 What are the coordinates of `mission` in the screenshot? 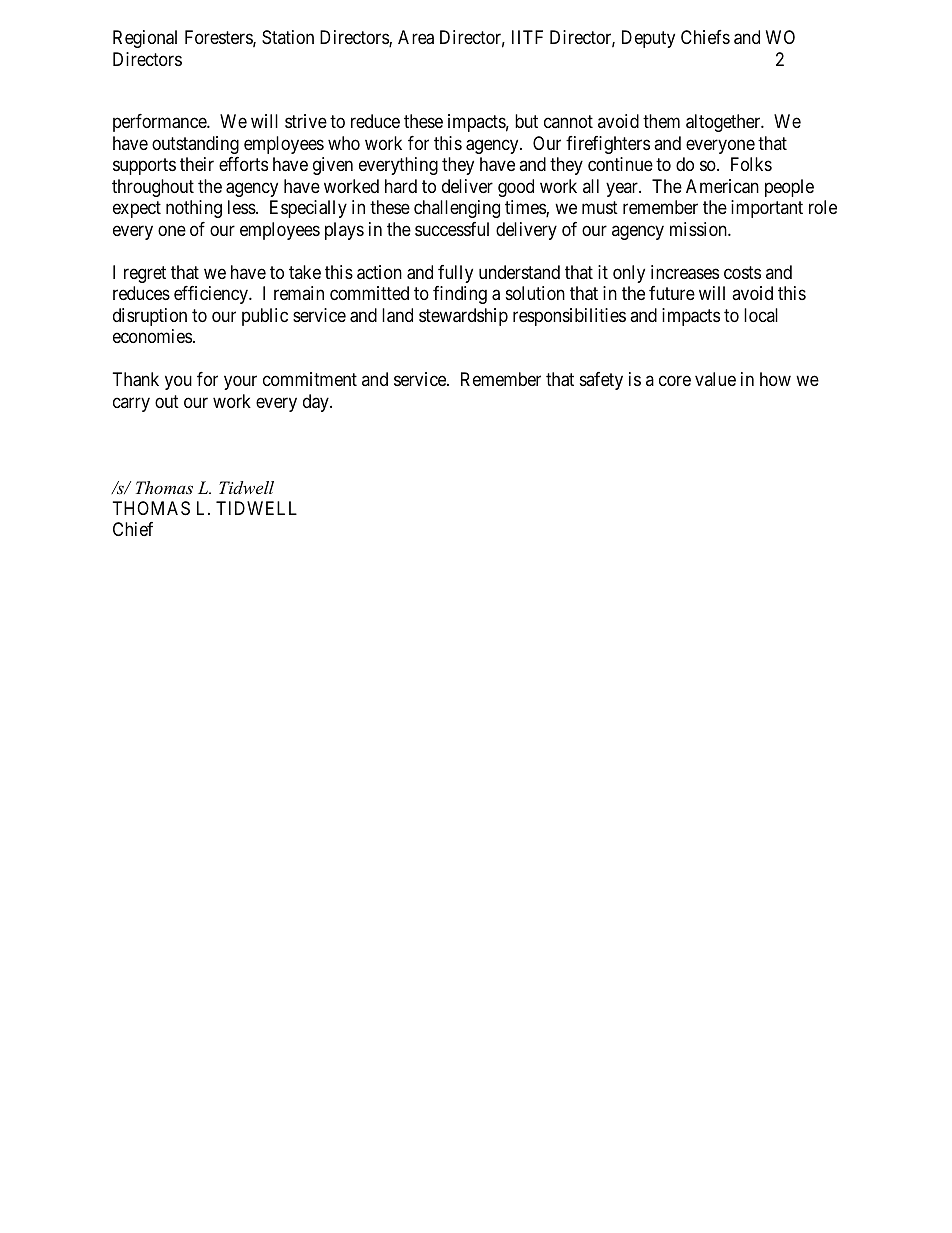 It's located at (699, 229).
